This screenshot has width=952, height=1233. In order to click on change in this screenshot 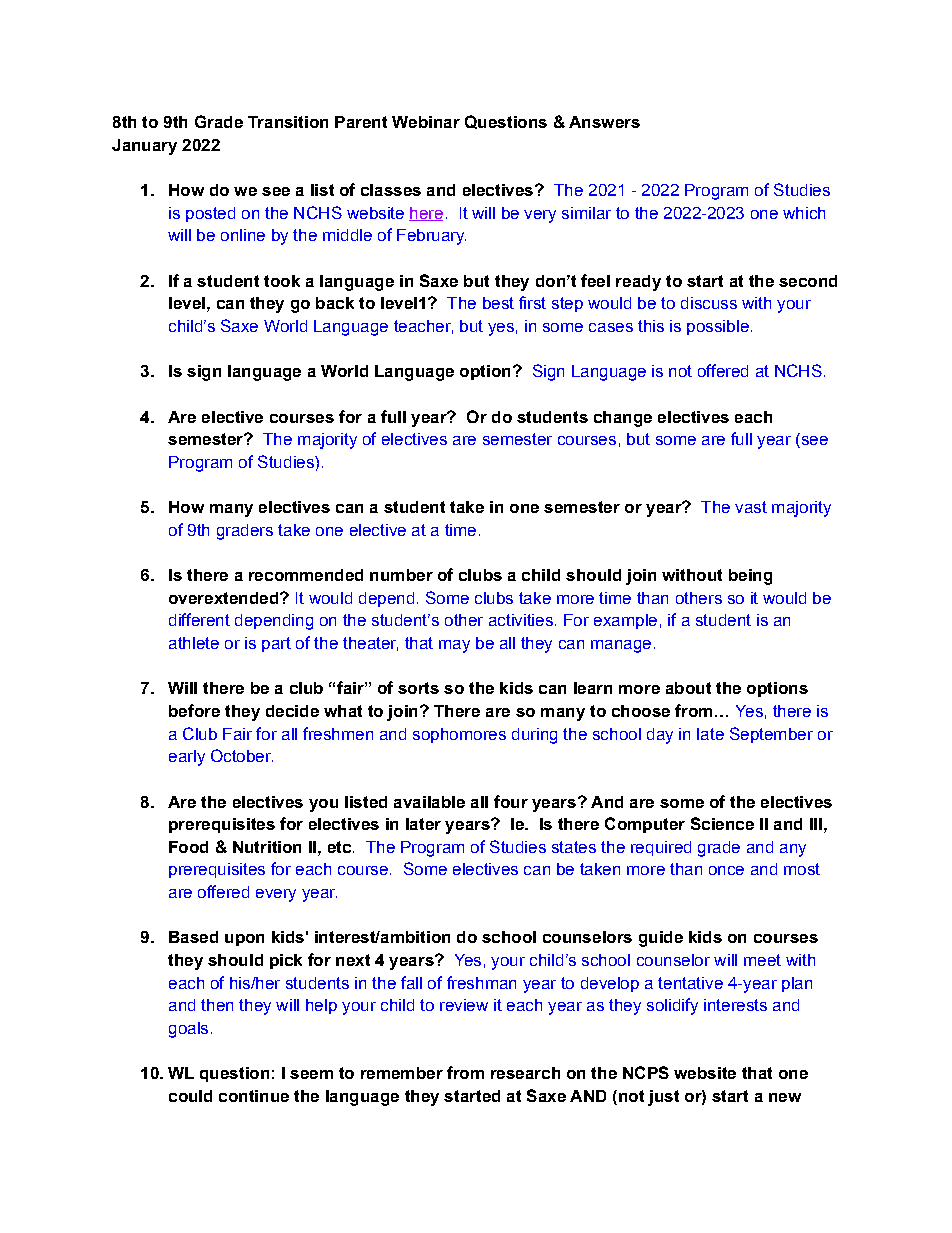, I will do `click(623, 419)`.
